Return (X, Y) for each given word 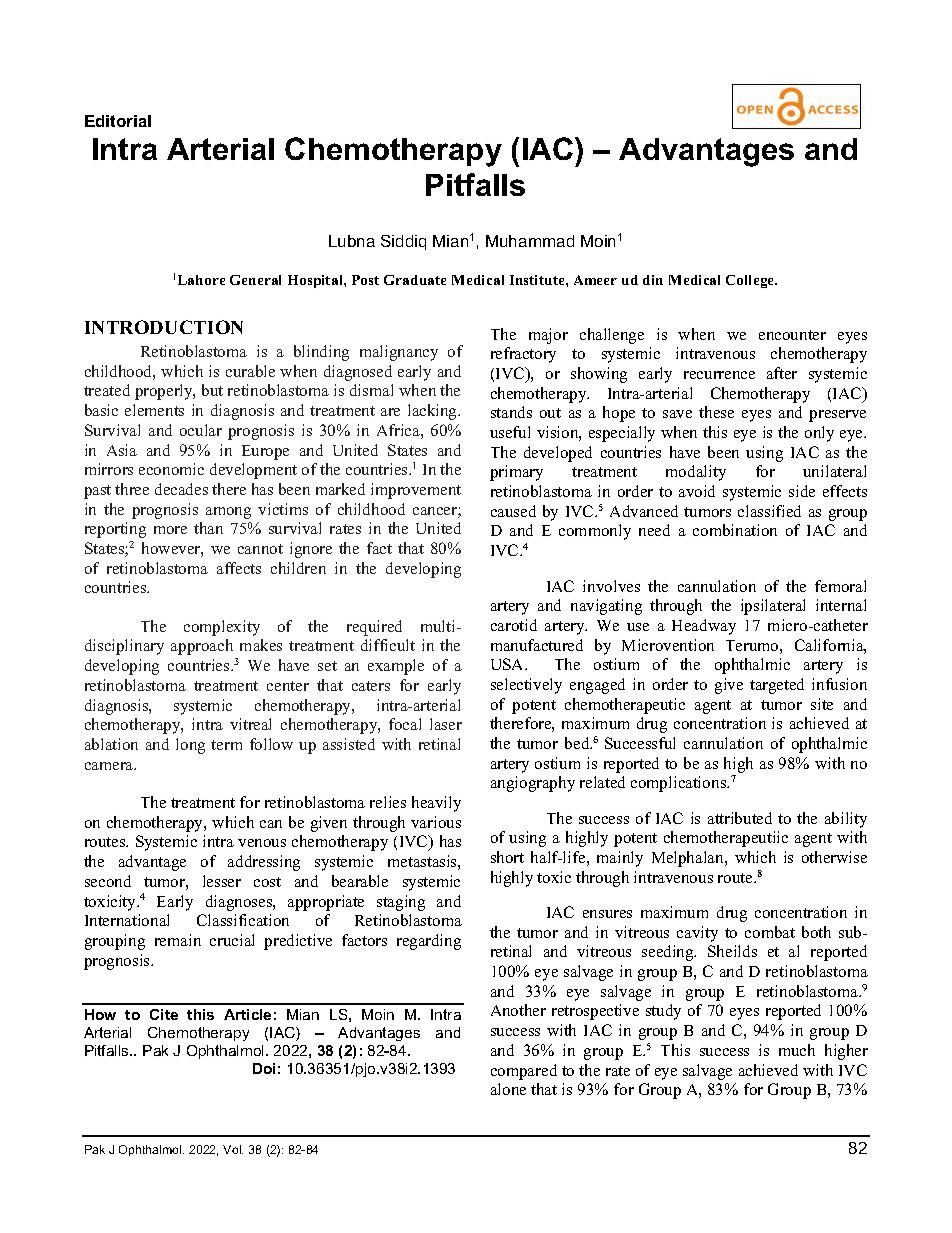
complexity (222, 628)
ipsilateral (773, 607)
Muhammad (530, 241)
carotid (514, 625)
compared (524, 1072)
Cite (164, 1014)
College (751, 281)
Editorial (118, 121)
